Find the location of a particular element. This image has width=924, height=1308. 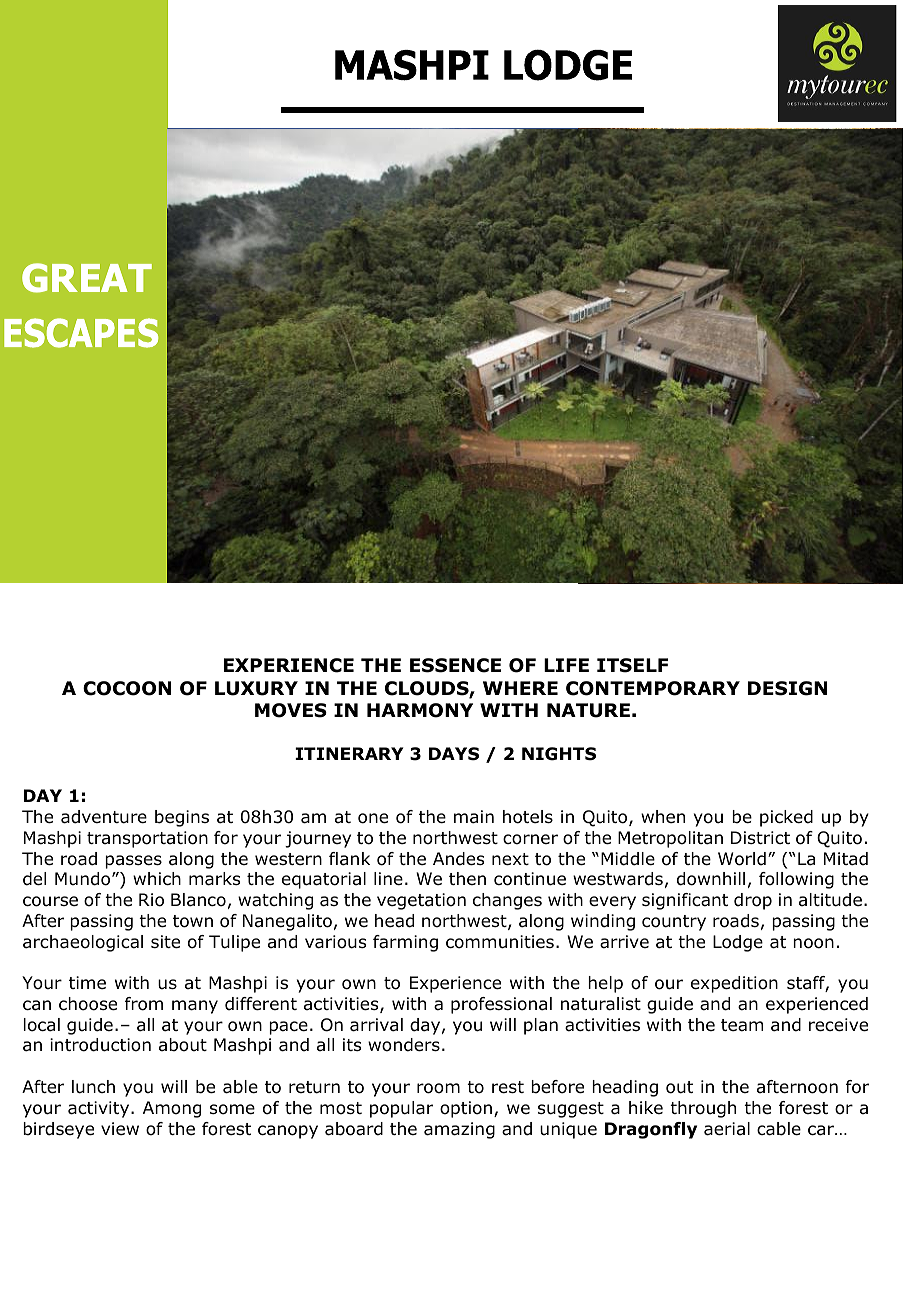

Andes is located at coordinates (458, 859).
